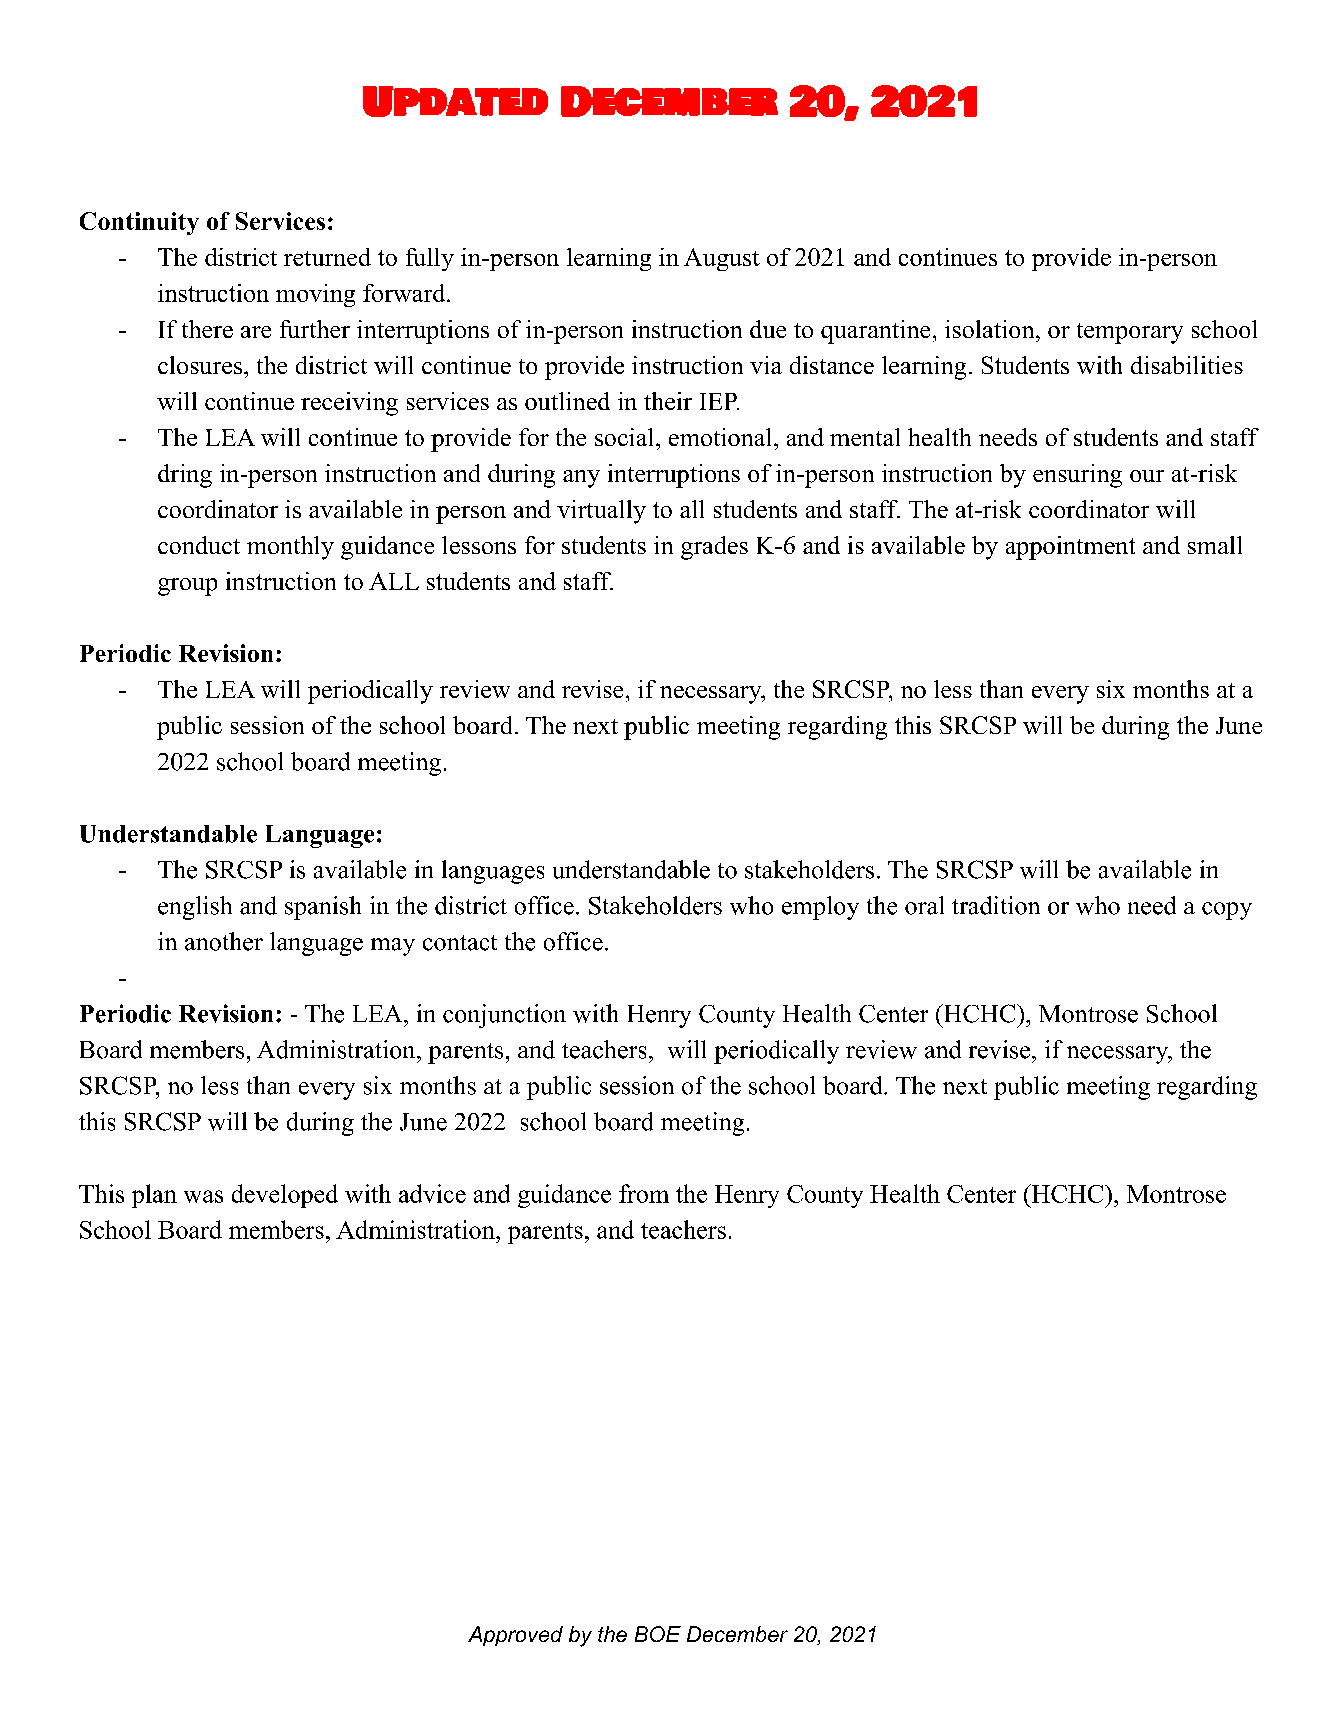  Describe the element at coordinates (1130, 333) in the screenshot. I see `temporary` at that location.
